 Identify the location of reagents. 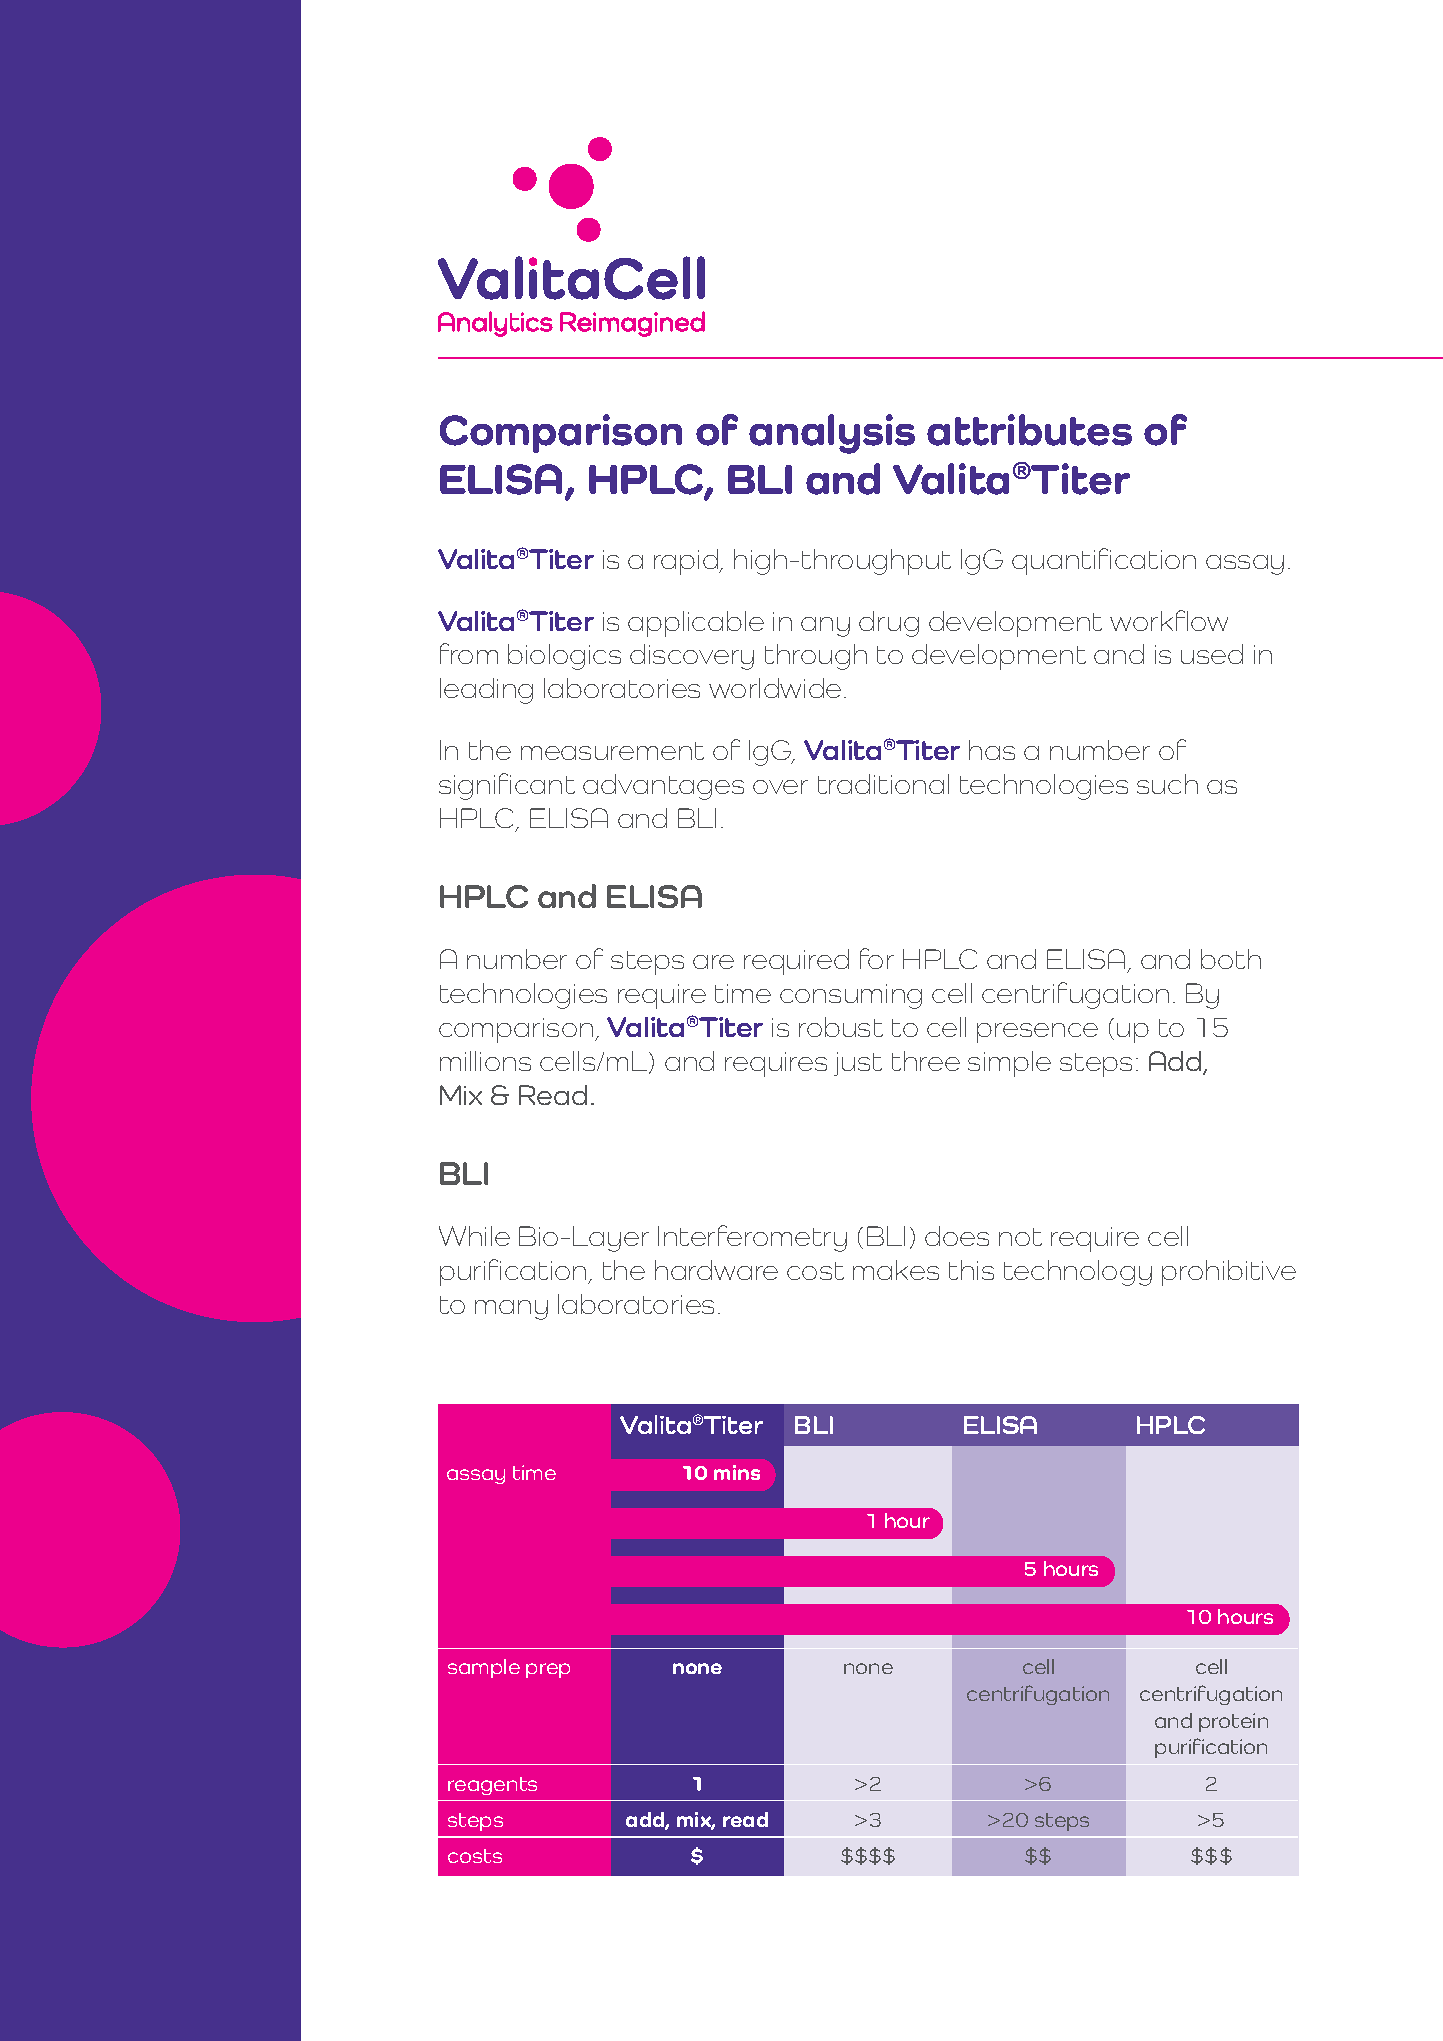
(492, 1786).
